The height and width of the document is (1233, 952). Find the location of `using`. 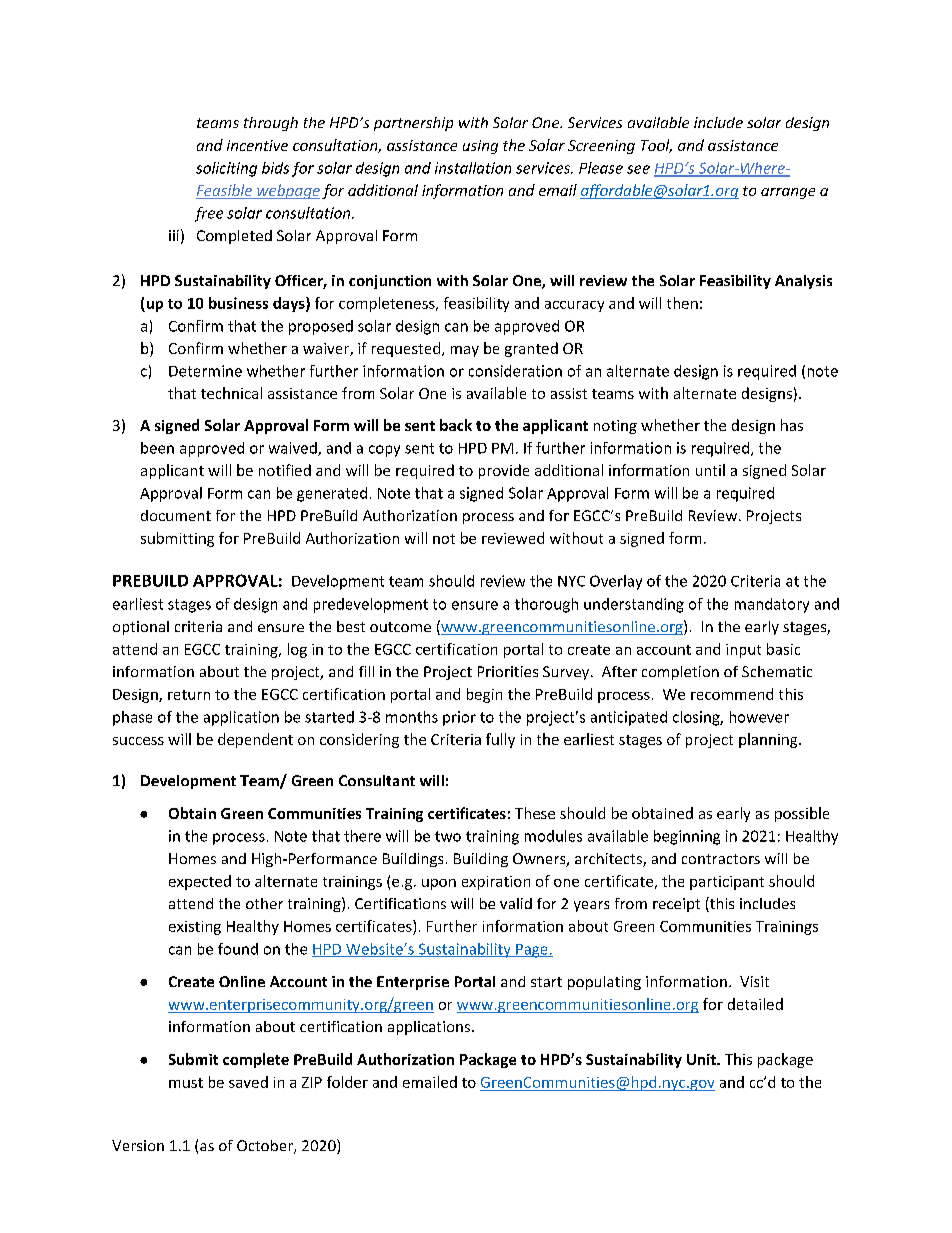

using is located at coordinates (480, 147).
